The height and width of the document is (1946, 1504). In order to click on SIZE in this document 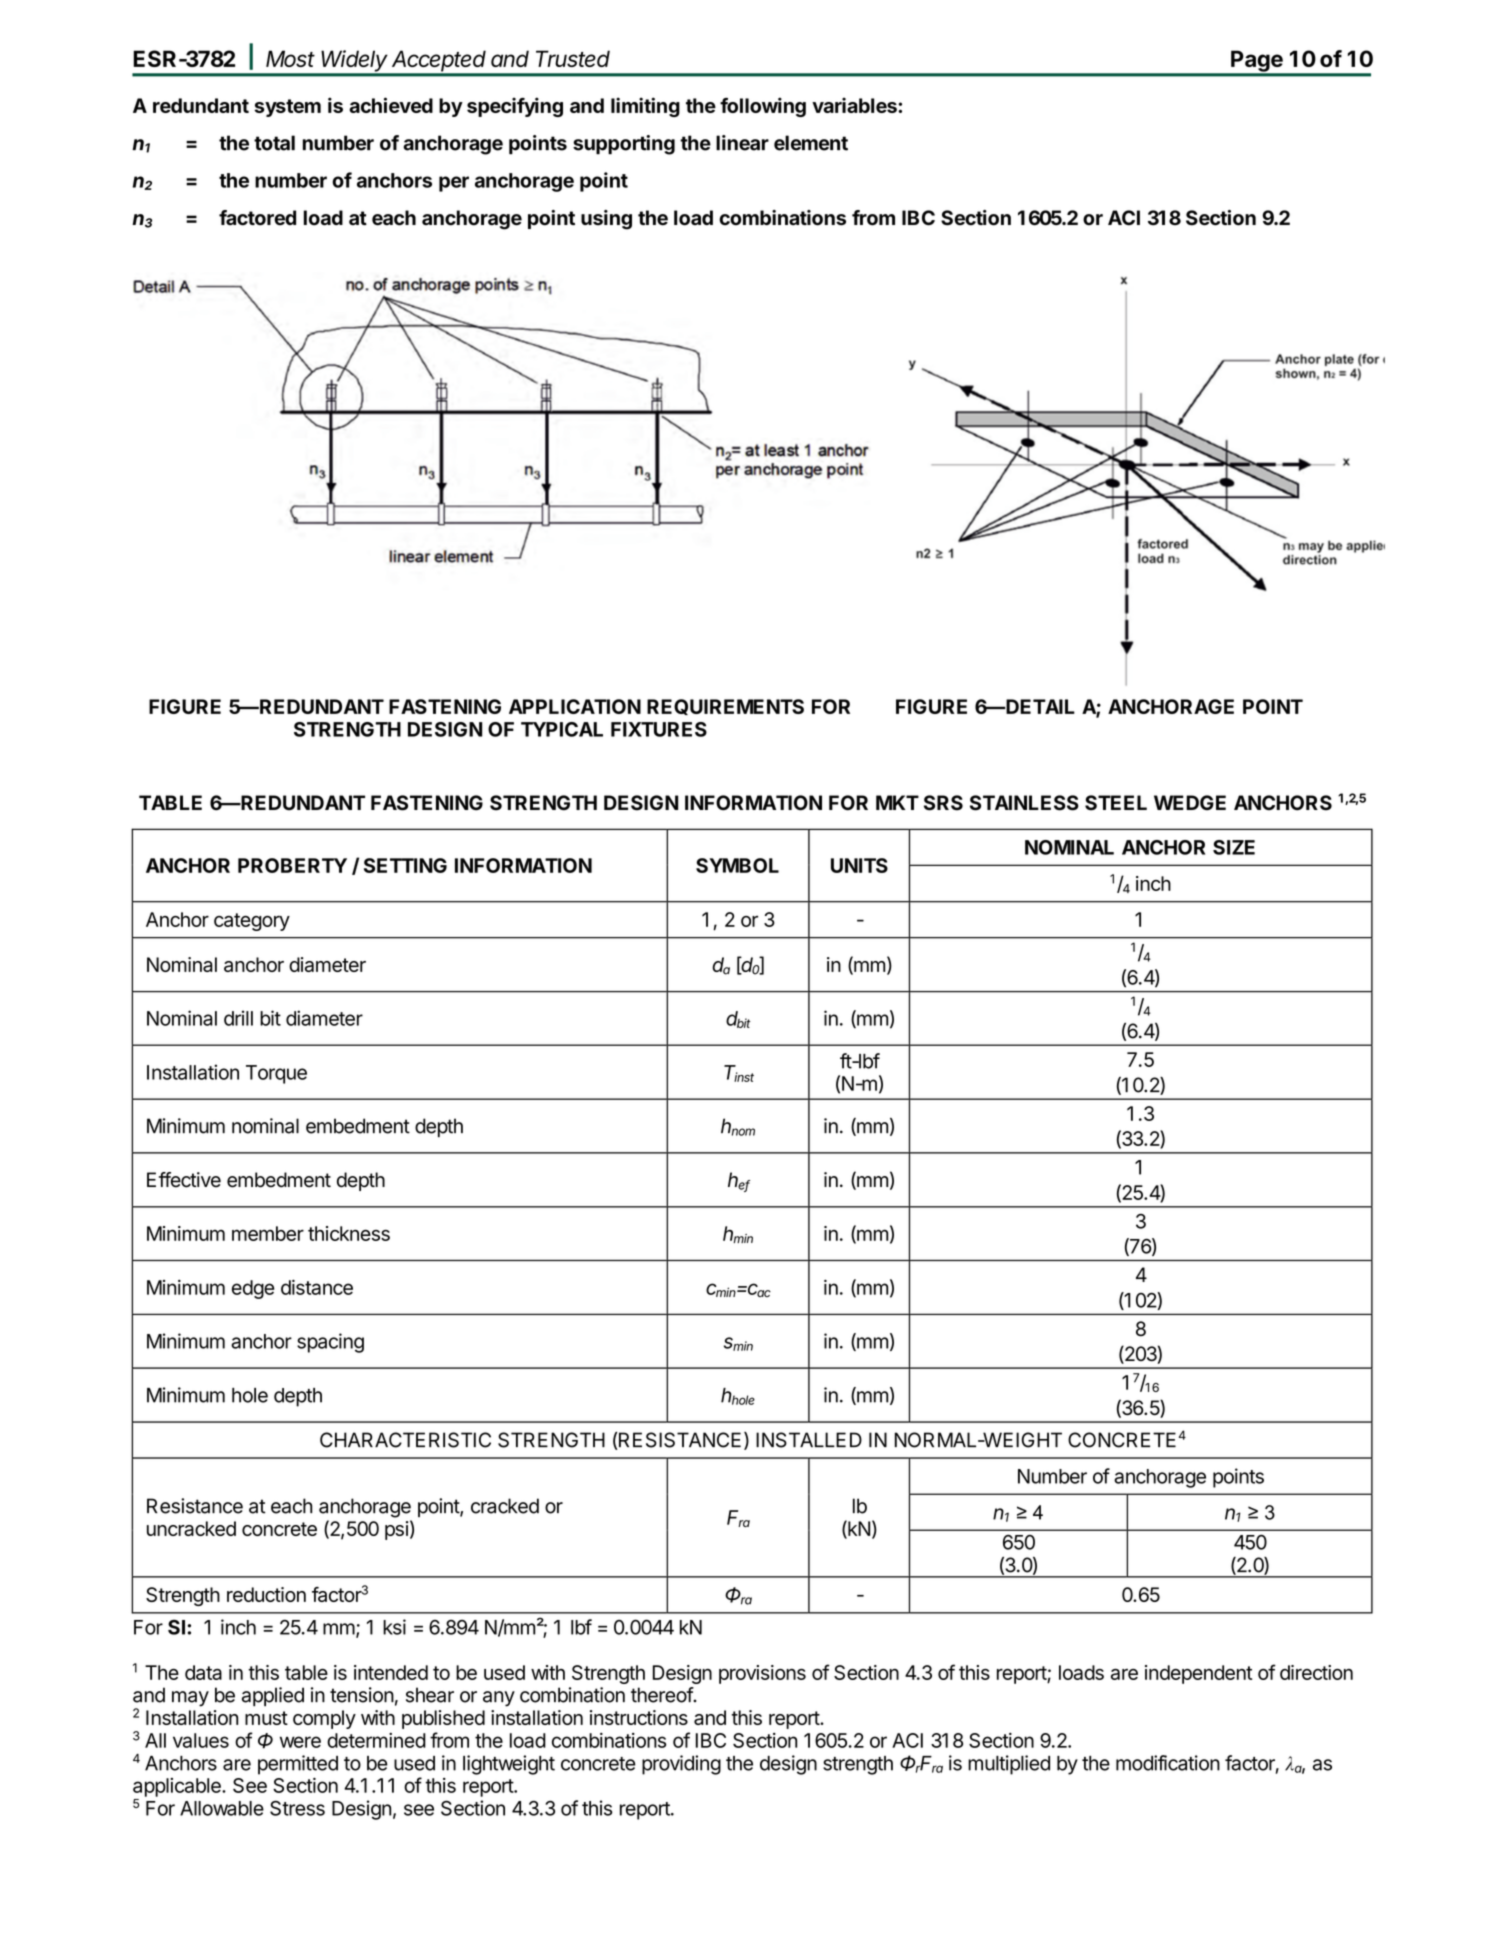, I will do `click(1234, 847)`.
